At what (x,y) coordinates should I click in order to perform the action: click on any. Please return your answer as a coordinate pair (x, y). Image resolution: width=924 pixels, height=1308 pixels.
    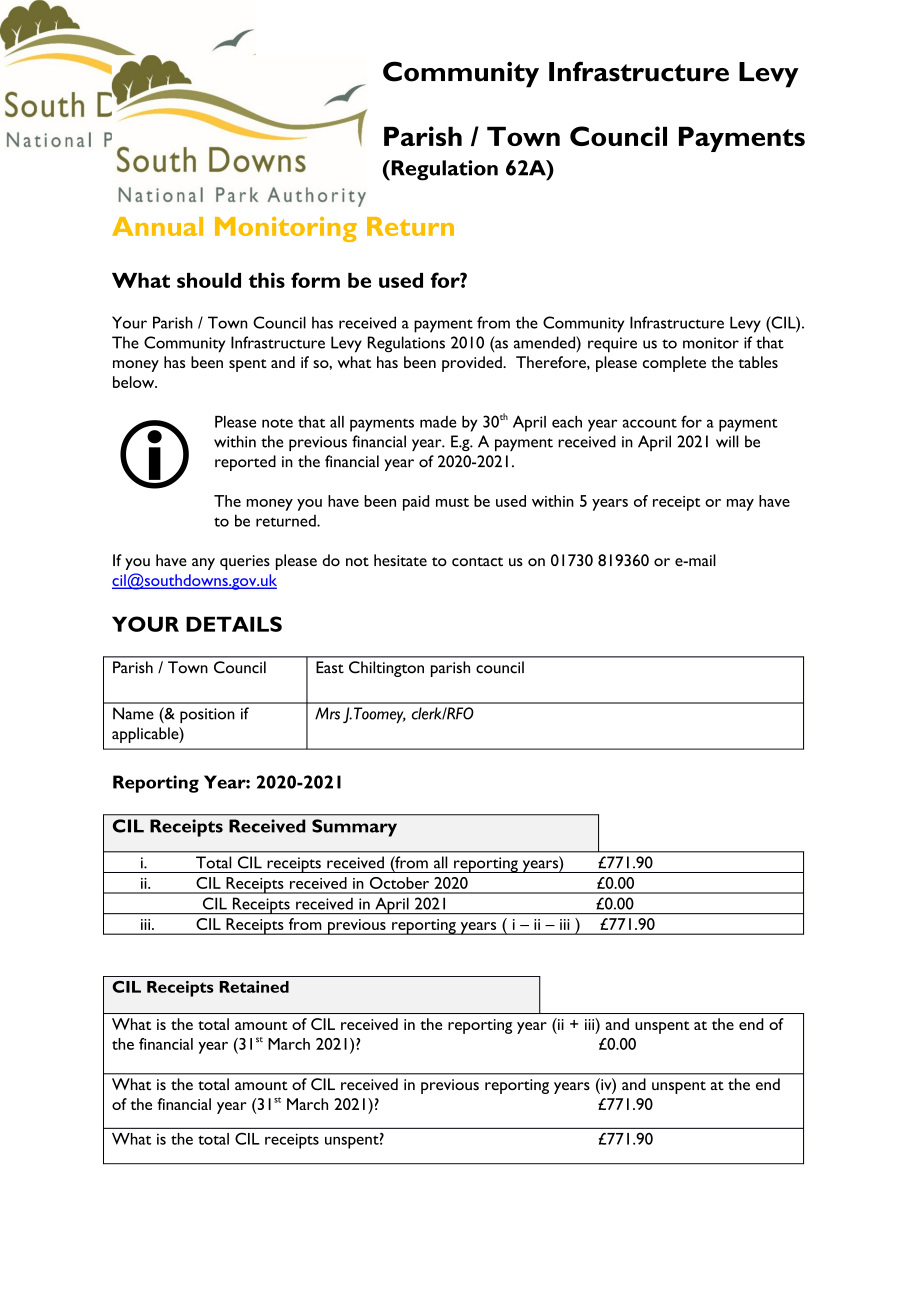
    Looking at the image, I should click on (203, 564).
